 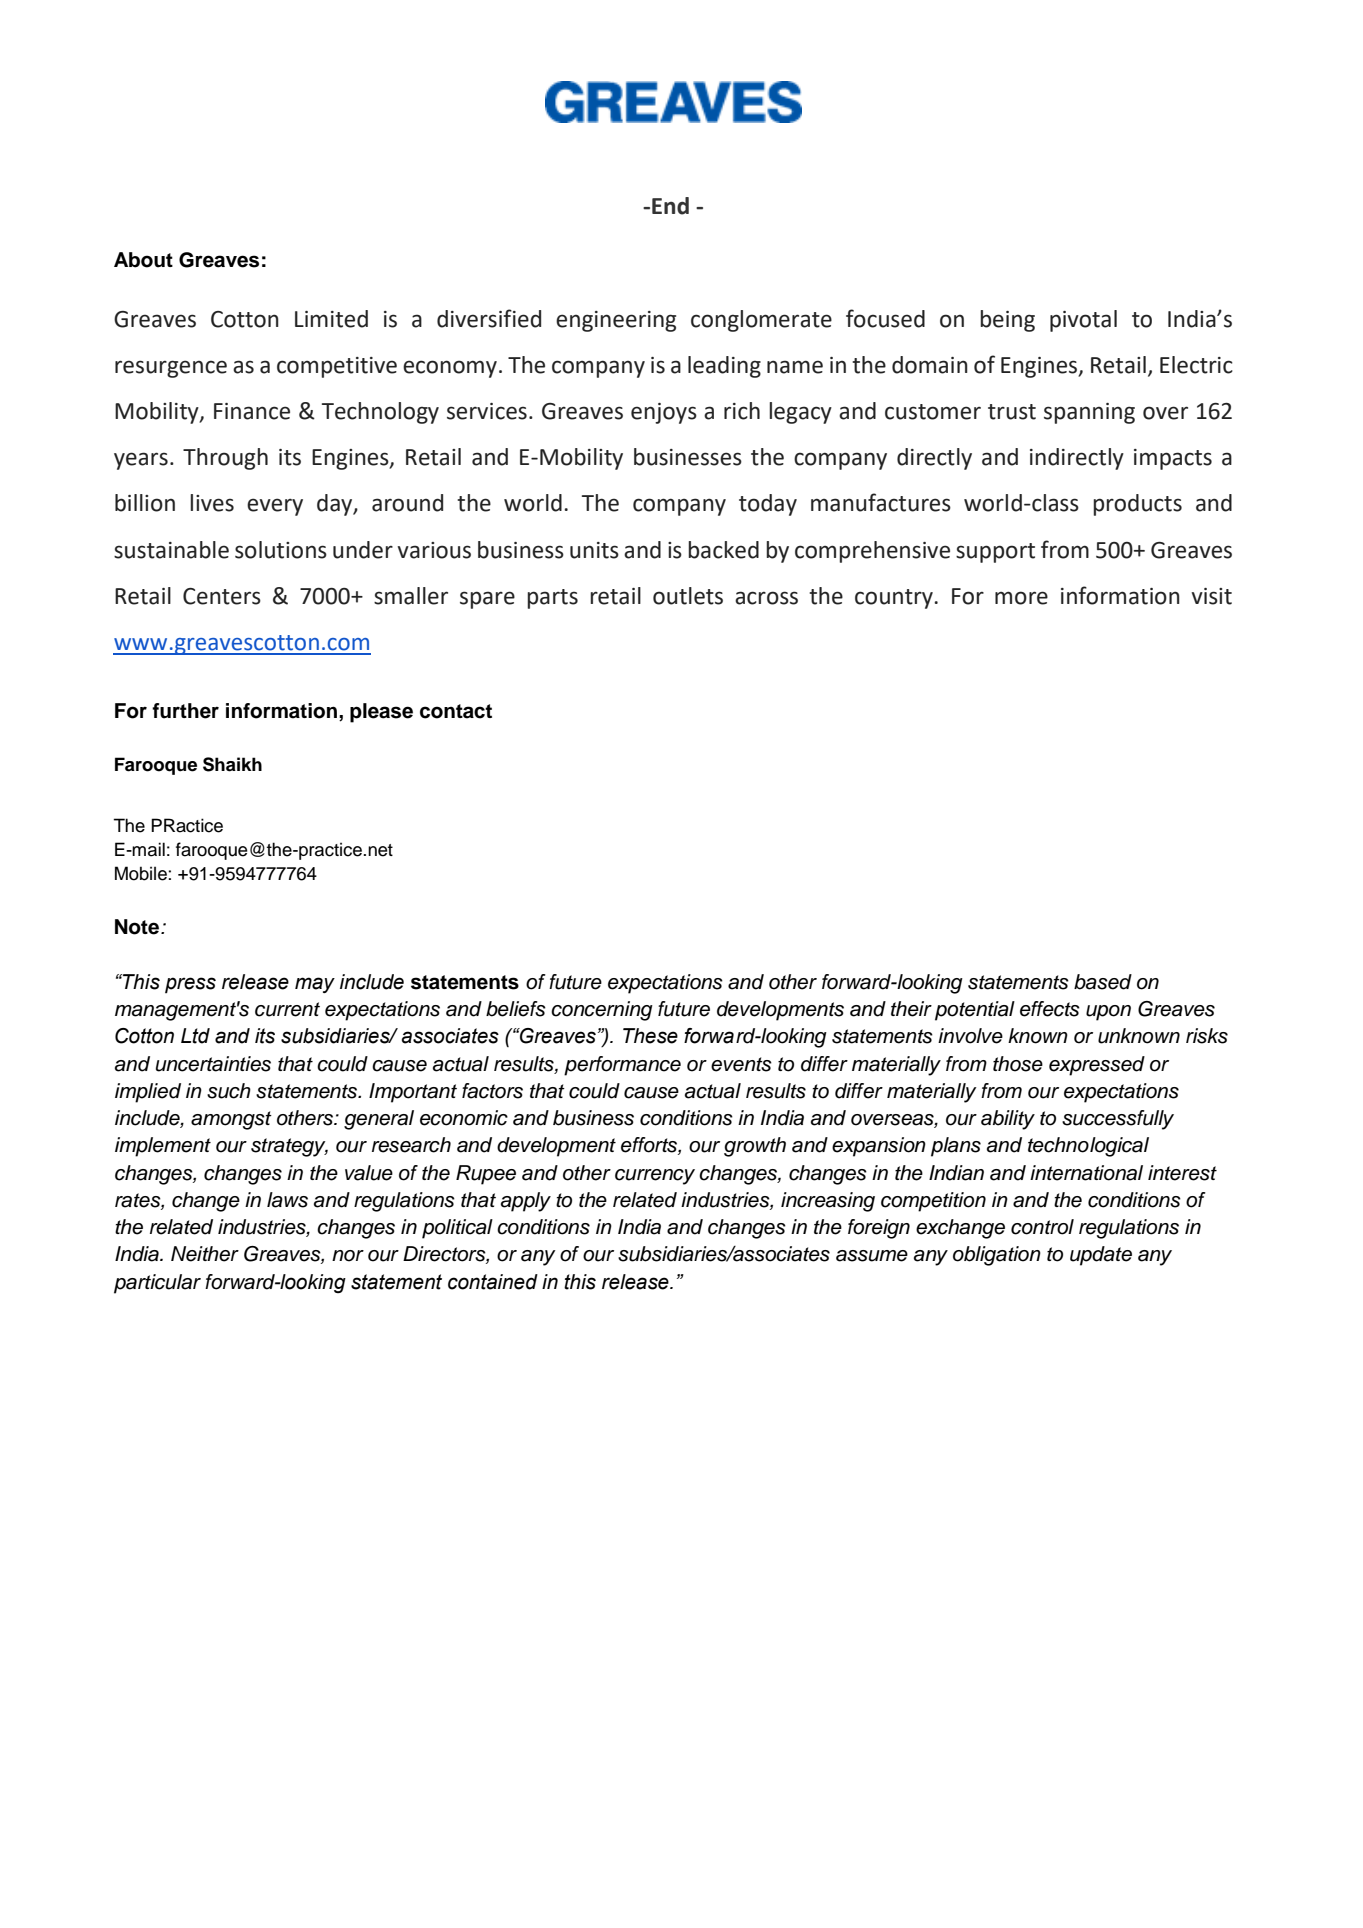 What do you see at coordinates (287, 1009) in the document?
I see `current` at bounding box center [287, 1009].
